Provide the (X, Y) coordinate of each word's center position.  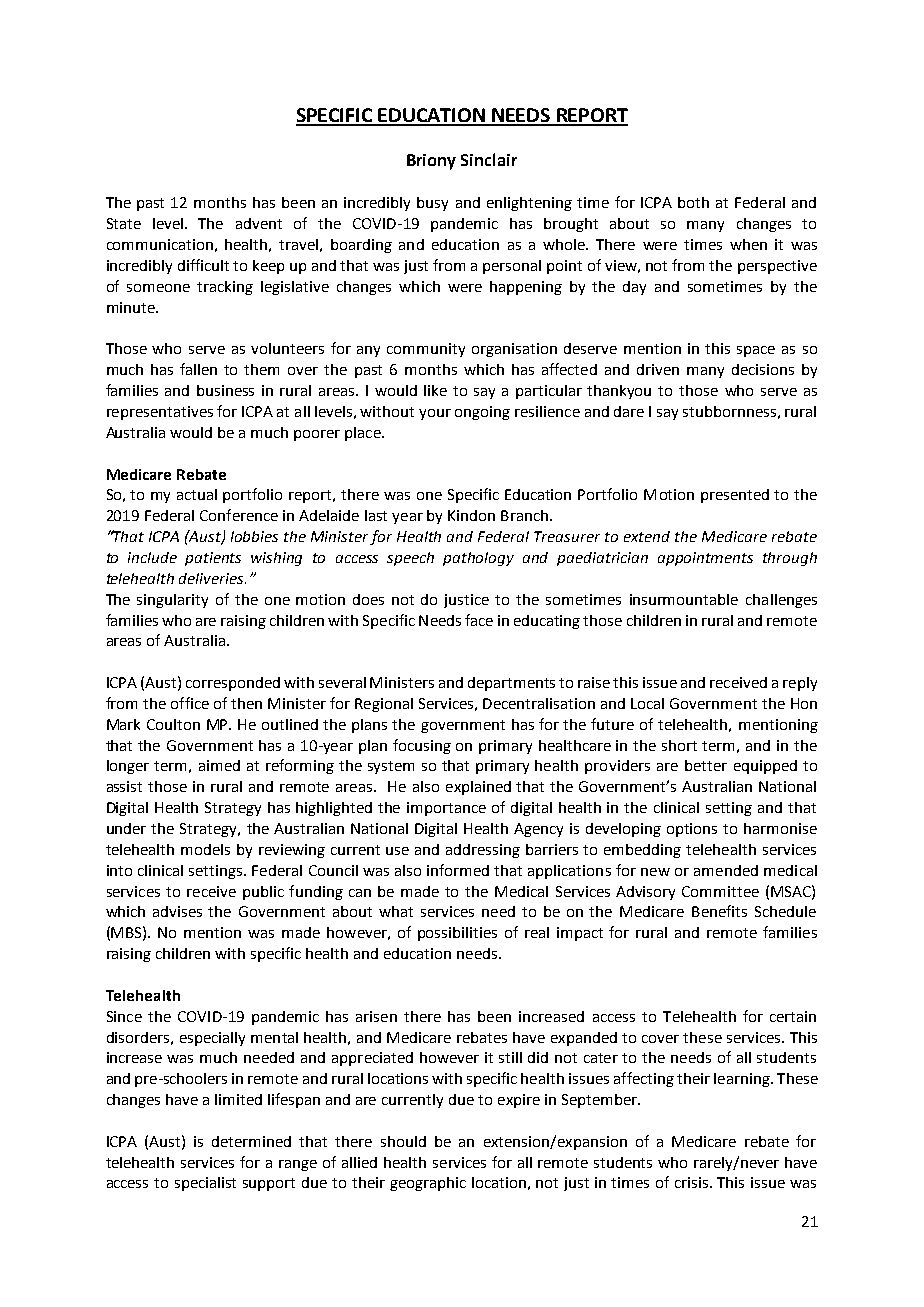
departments (511, 684)
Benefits (719, 911)
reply (800, 684)
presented (735, 496)
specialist (205, 1184)
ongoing (482, 413)
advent (259, 223)
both (693, 202)
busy (432, 204)
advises (177, 911)
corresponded (233, 684)
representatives (160, 413)
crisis (693, 1182)
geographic (428, 1184)
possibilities (457, 934)
